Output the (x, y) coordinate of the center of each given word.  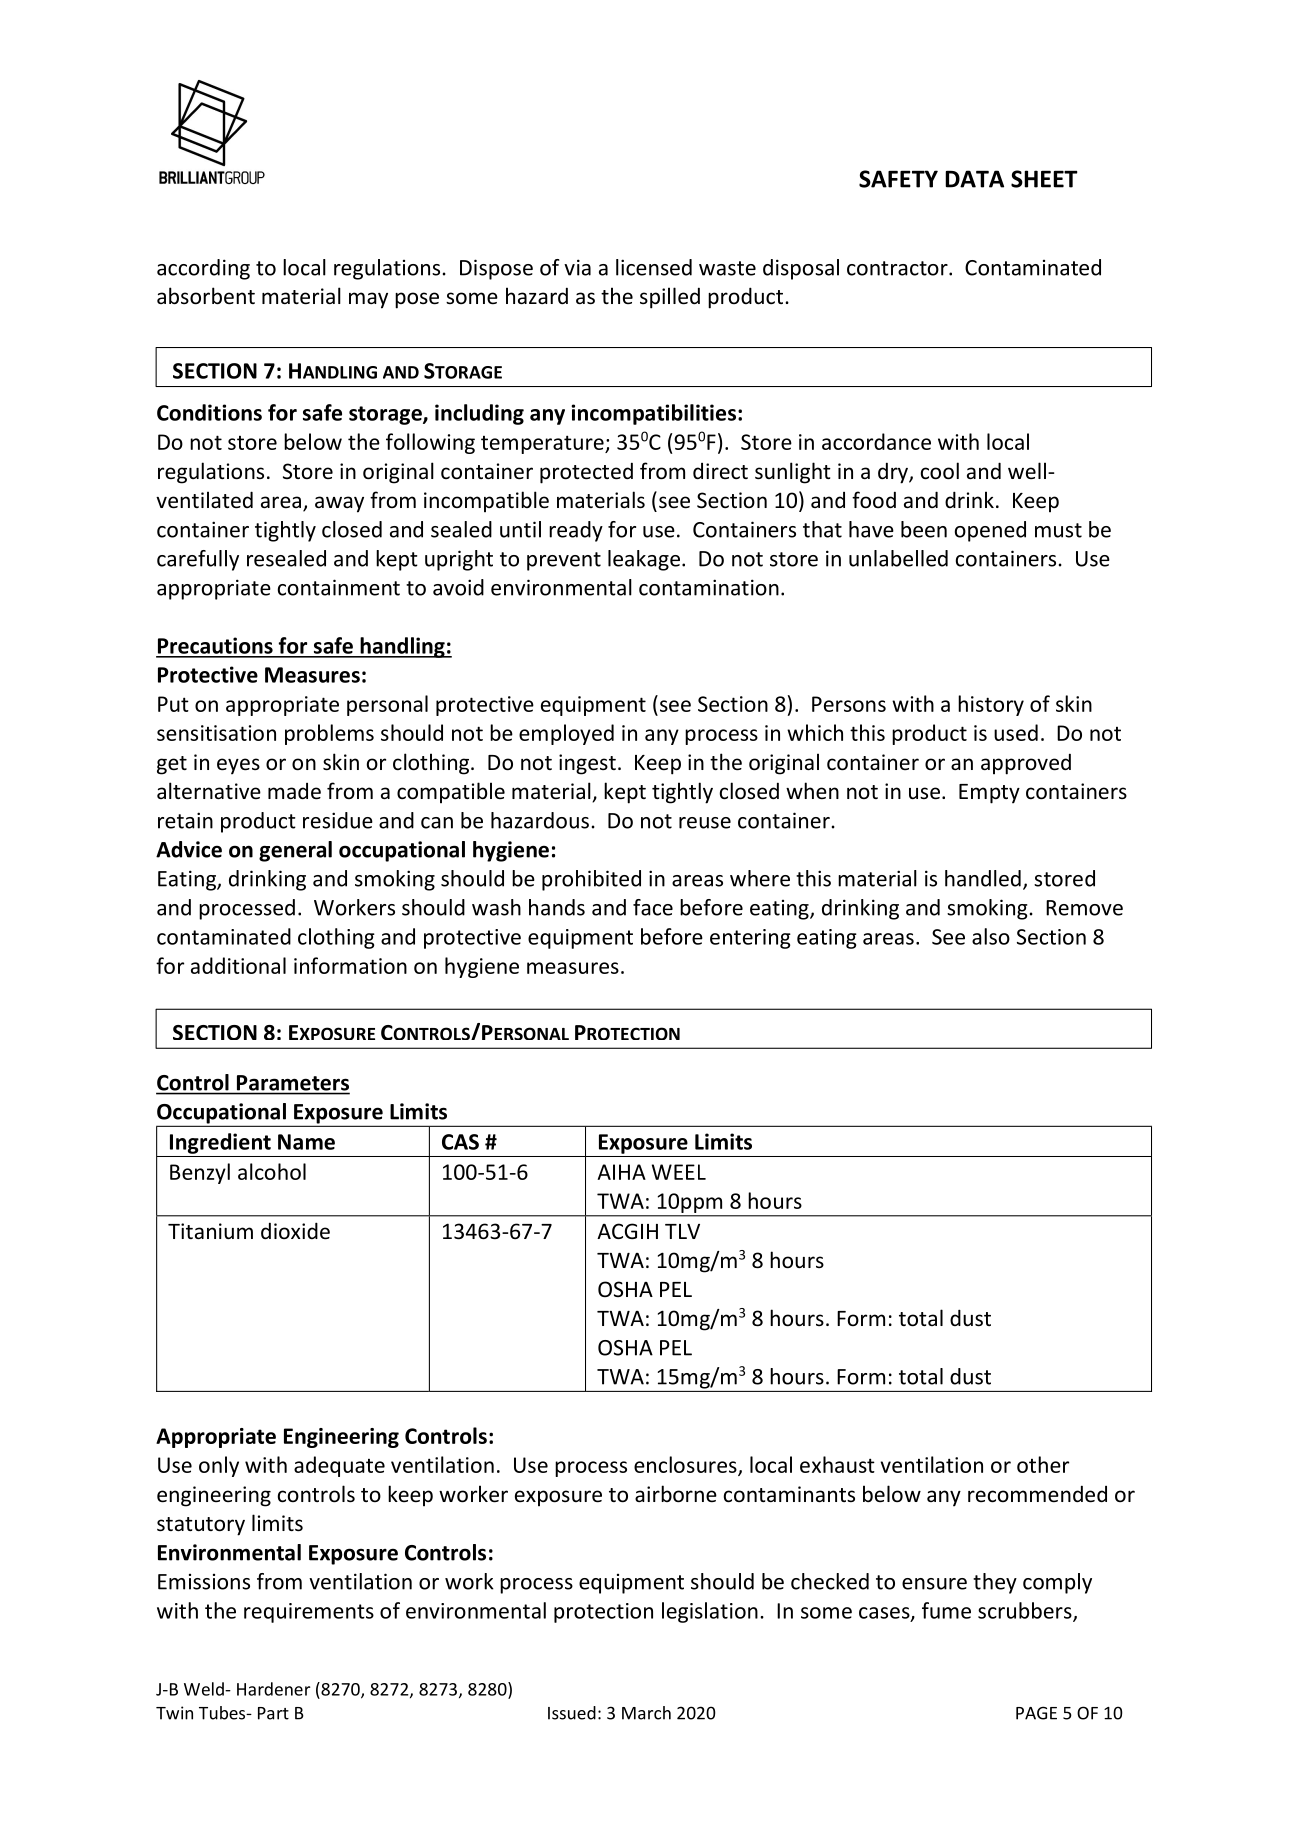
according (203, 269)
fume (946, 1610)
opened (990, 531)
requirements (309, 1613)
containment (339, 587)
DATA (974, 179)
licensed (654, 267)
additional (238, 965)
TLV (682, 1231)
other (1043, 1464)
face (653, 907)
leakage (644, 560)
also (991, 936)
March (646, 1713)
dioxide (295, 1231)
